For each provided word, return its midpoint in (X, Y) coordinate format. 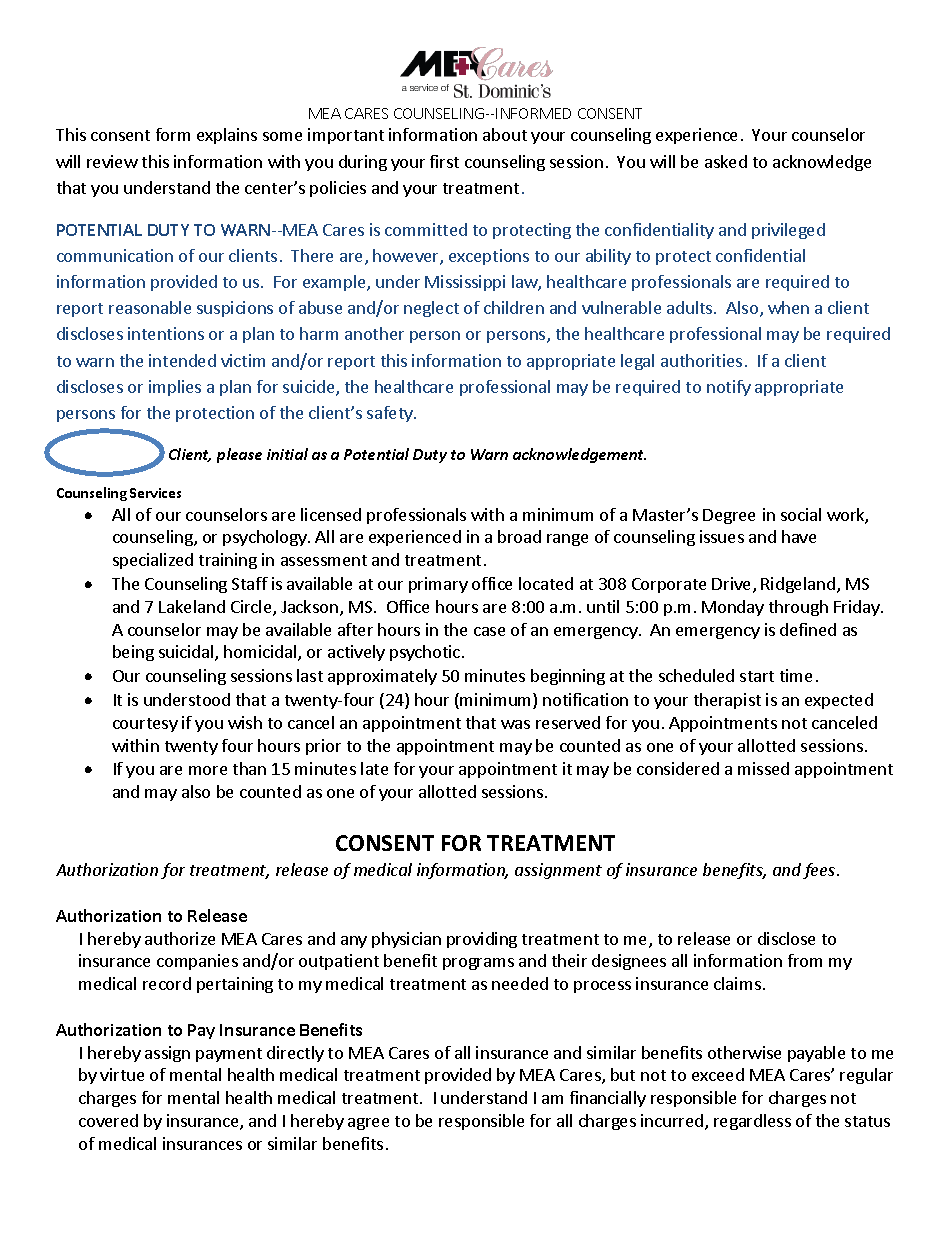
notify (729, 388)
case (489, 631)
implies (175, 388)
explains (227, 136)
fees (820, 871)
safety (391, 414)
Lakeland (192, 606)
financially (608, 1099)
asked (726, 161)
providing (482, 940)
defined (808, 629)
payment (229, 1055)
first (444, 161)
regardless (752, 1122)
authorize (180, 938)
